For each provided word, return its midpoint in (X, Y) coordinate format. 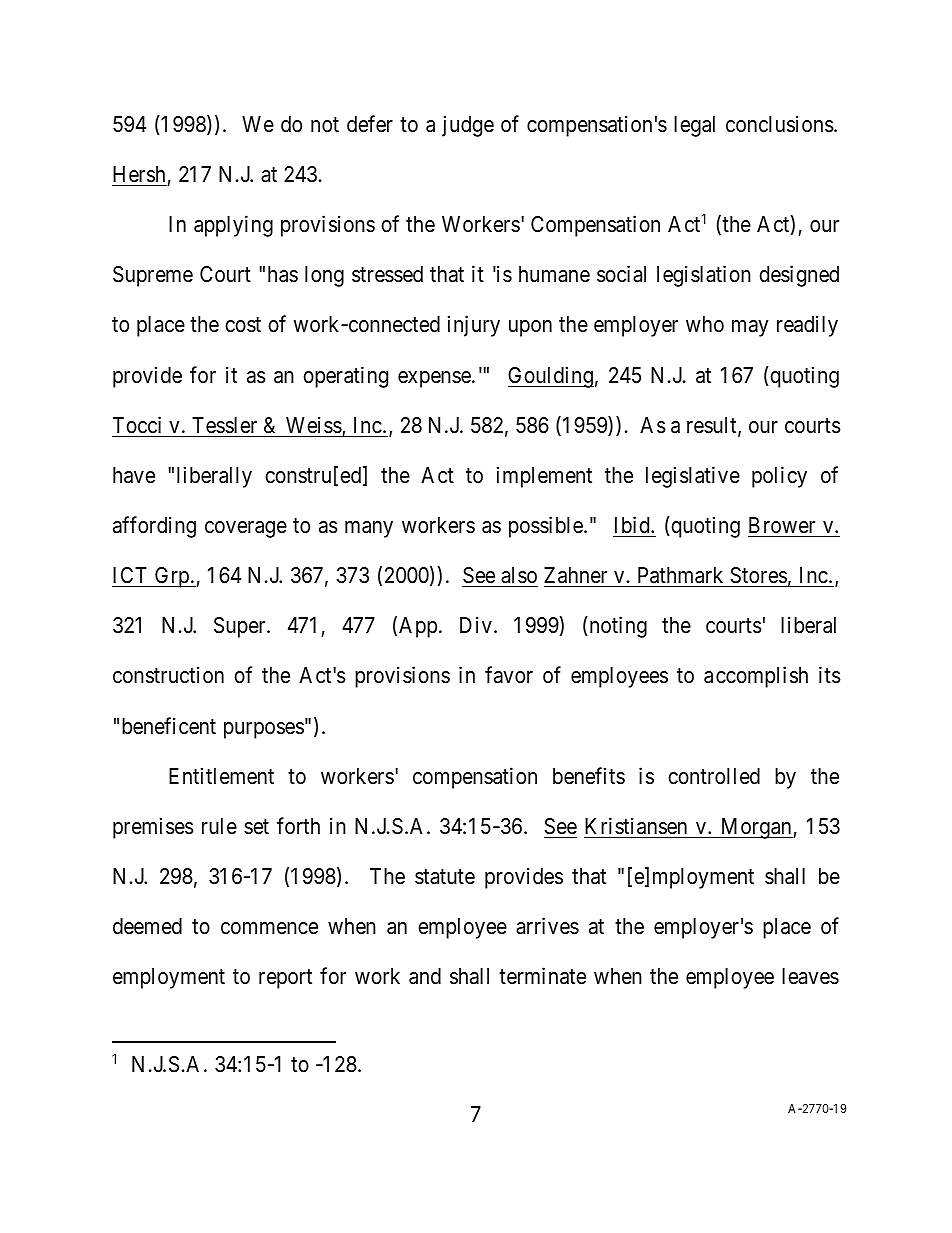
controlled (714, 776)
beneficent (169, 726)
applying (233, 226)
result (713, 426)
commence (269, 928)
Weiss (314, 425)
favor (509, 675)
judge (468, 126)
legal (694, 126)
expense (434, 379)
